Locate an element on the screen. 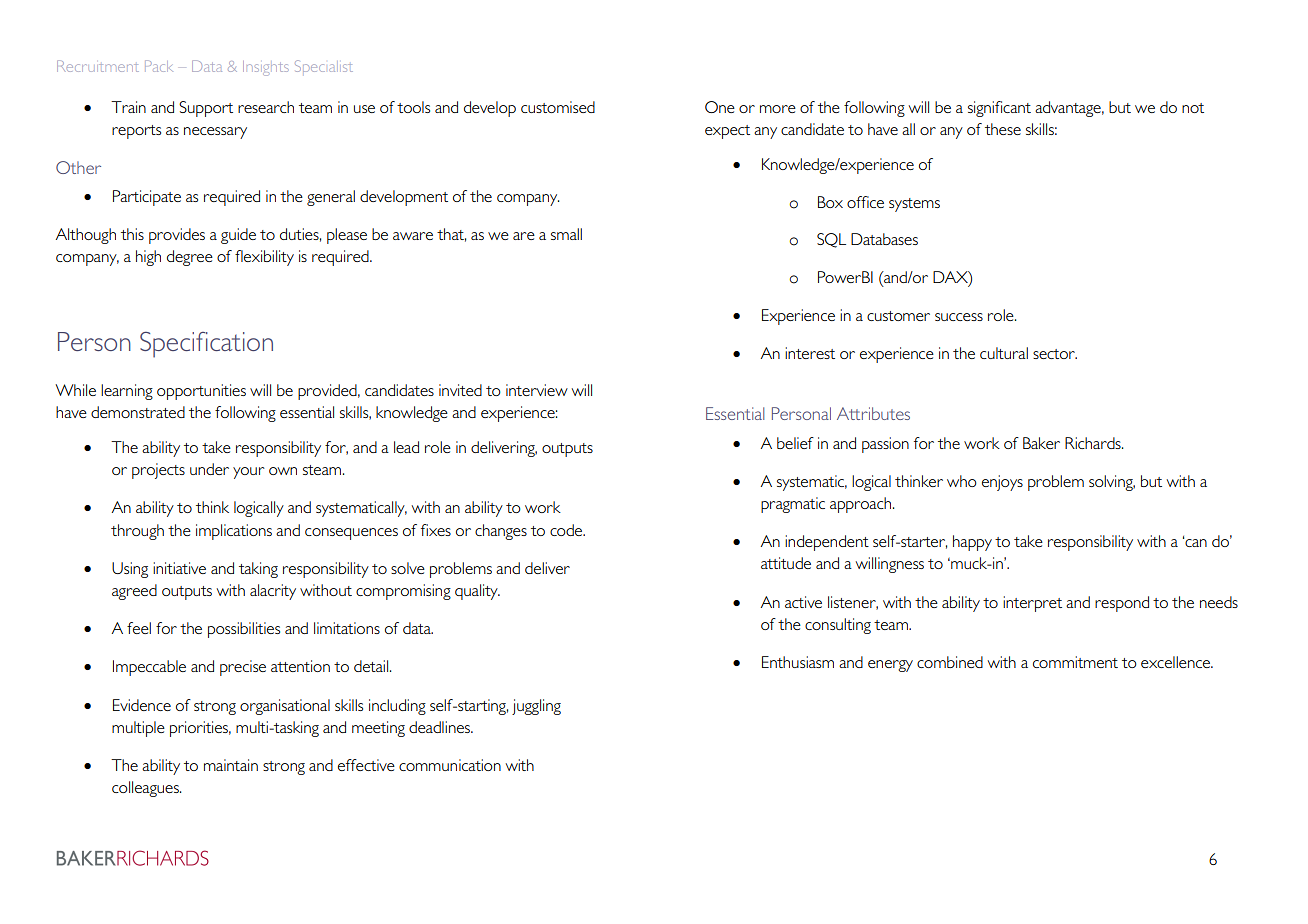 Image resolution: width=1308 pixels, height=924 pixels. Specification is located at coordinates (206, 345).
